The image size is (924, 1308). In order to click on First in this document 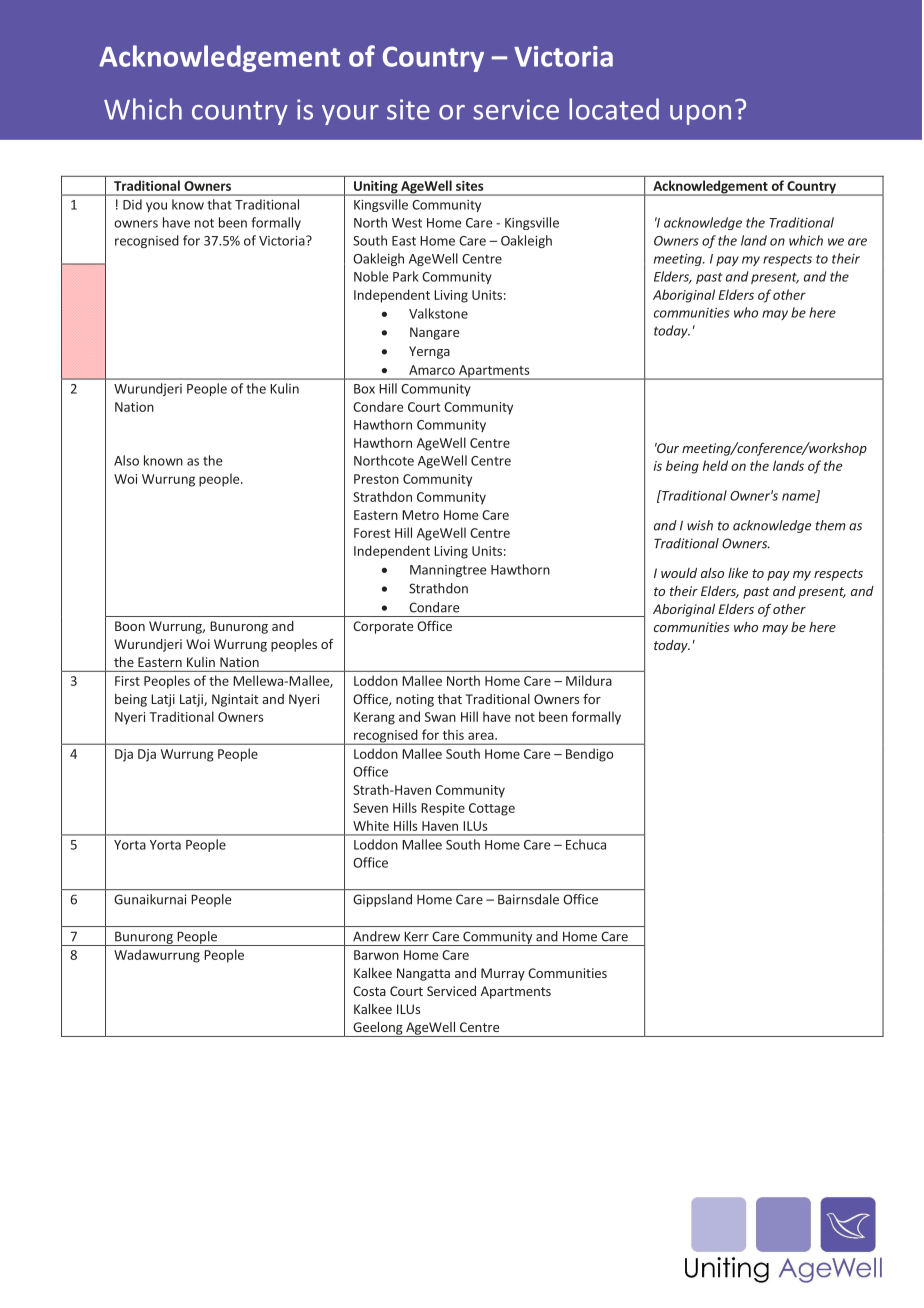, I will do `click(127, 681)`.
